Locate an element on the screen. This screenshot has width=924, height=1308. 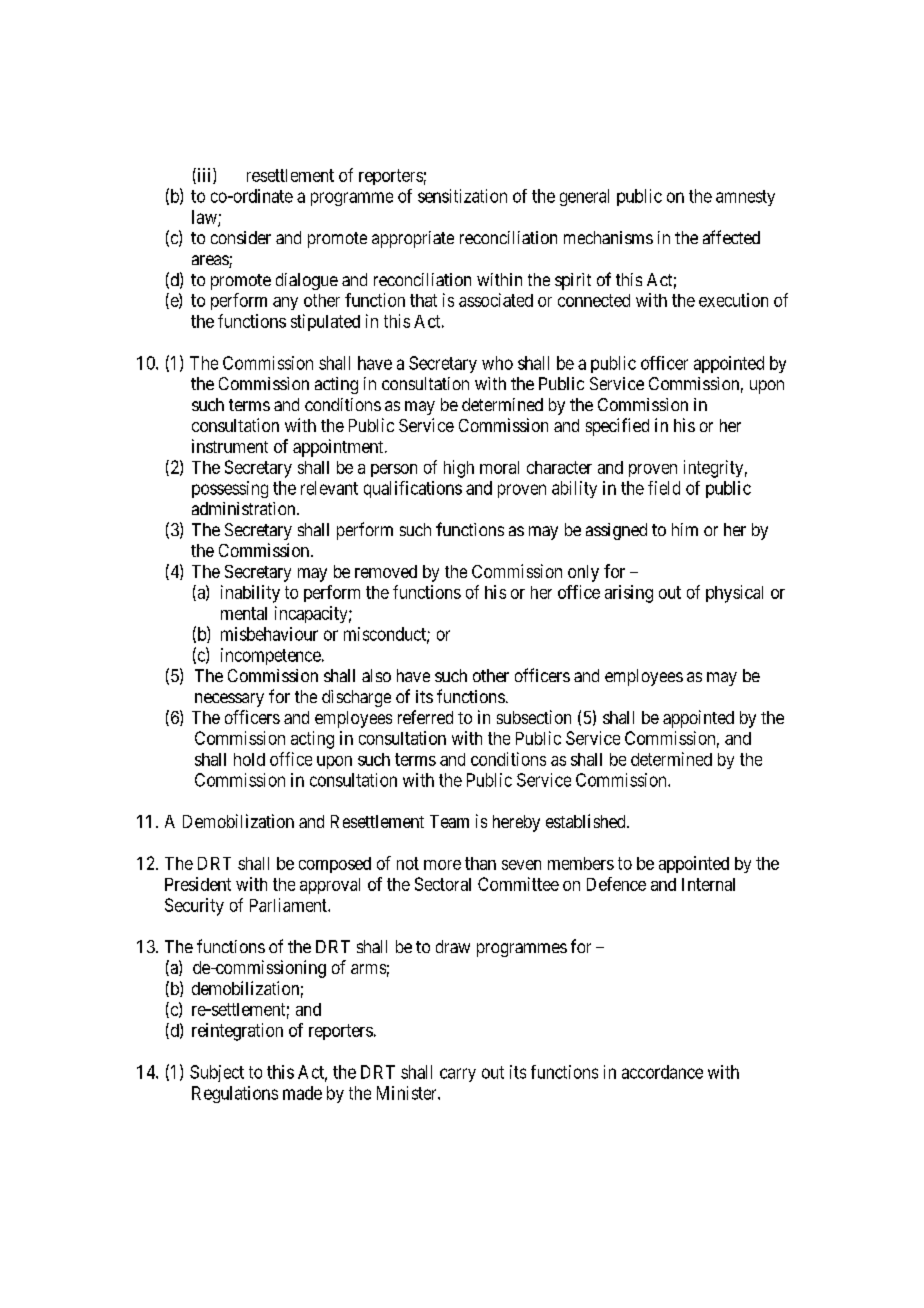
consider is located at coordinates (241, 237).
